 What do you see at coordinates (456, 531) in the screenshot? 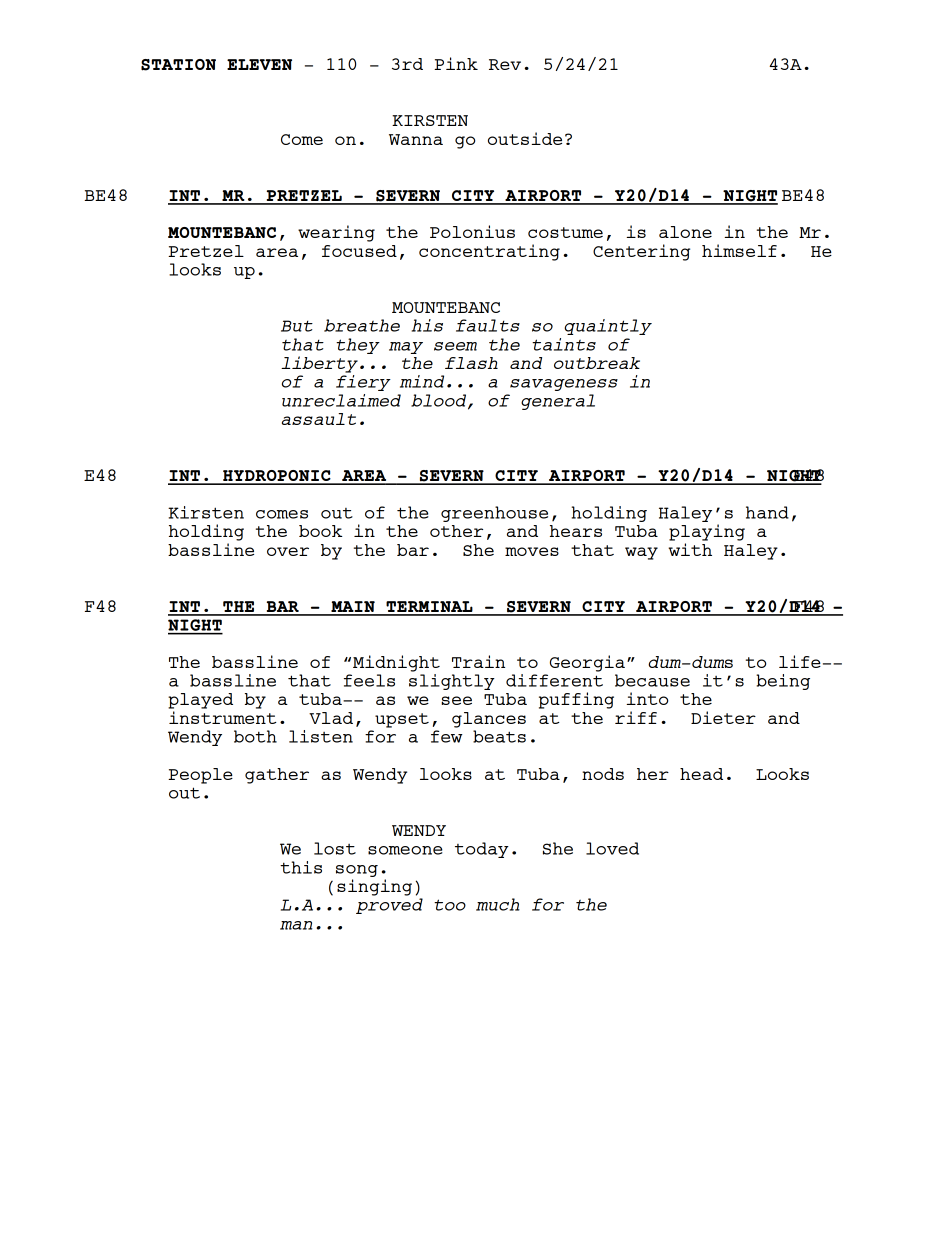
I see `other` at bounding box center [456, 531].
